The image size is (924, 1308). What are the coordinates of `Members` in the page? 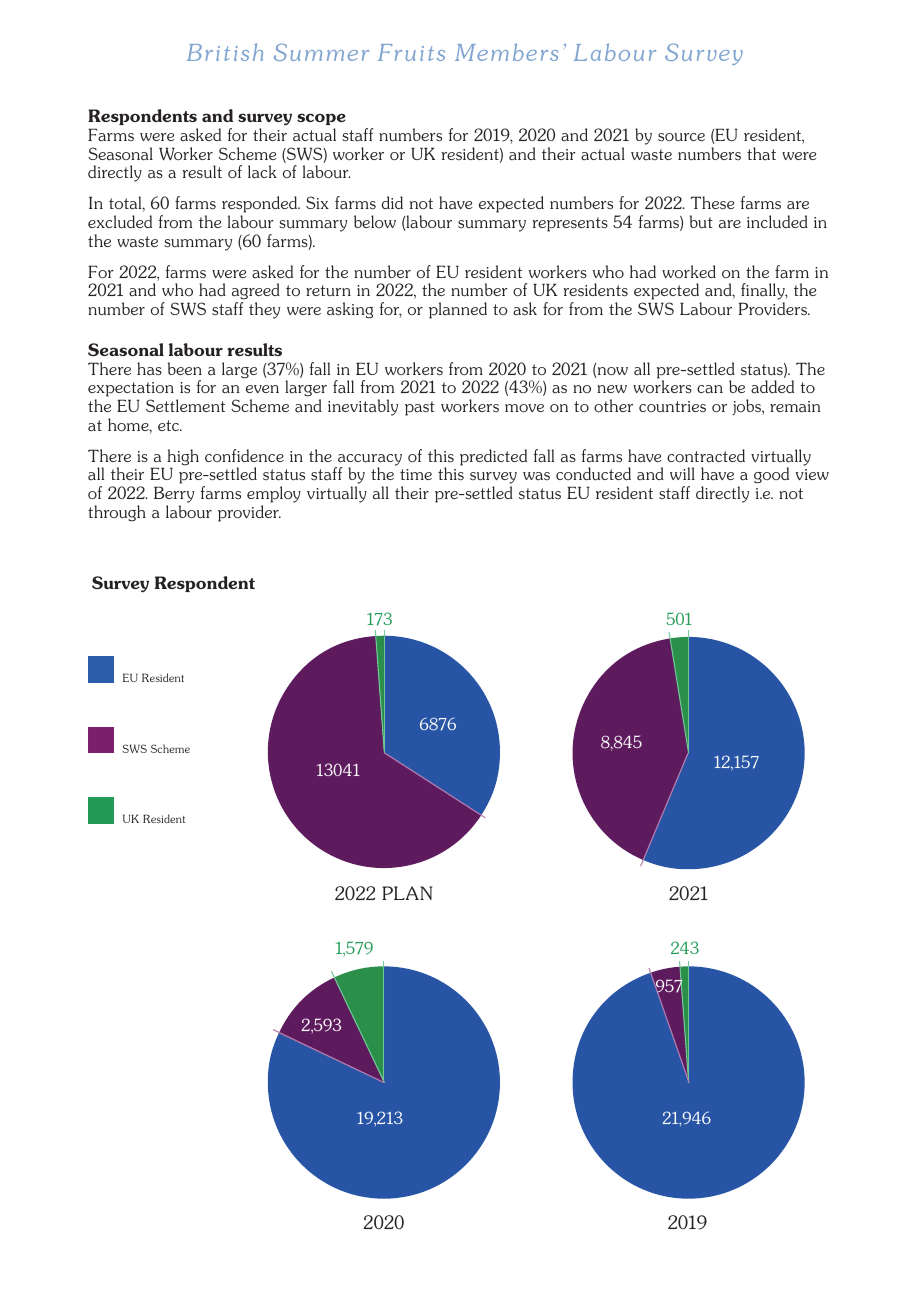 It's located at (506, 52).
